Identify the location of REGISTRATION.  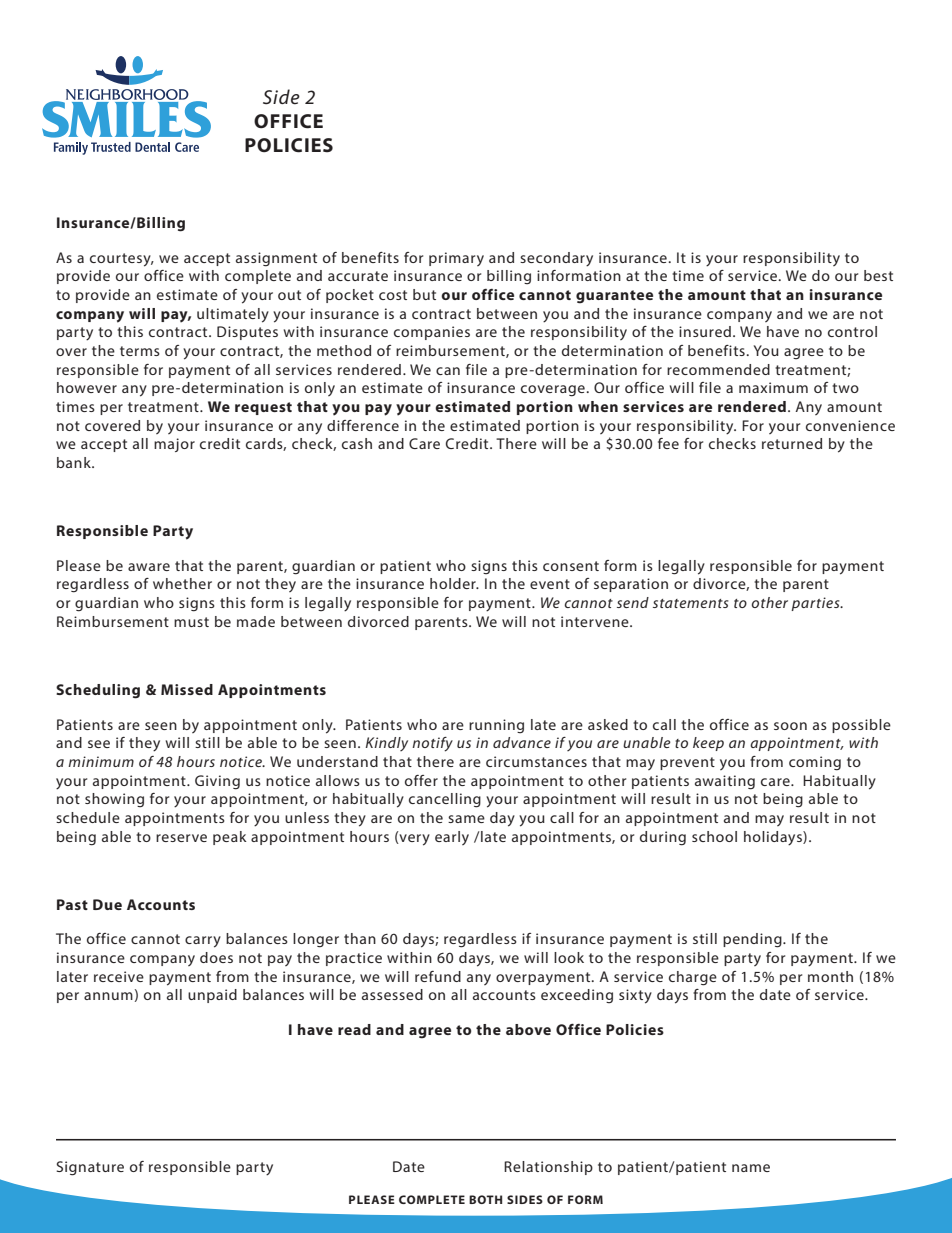
(289, 145).
